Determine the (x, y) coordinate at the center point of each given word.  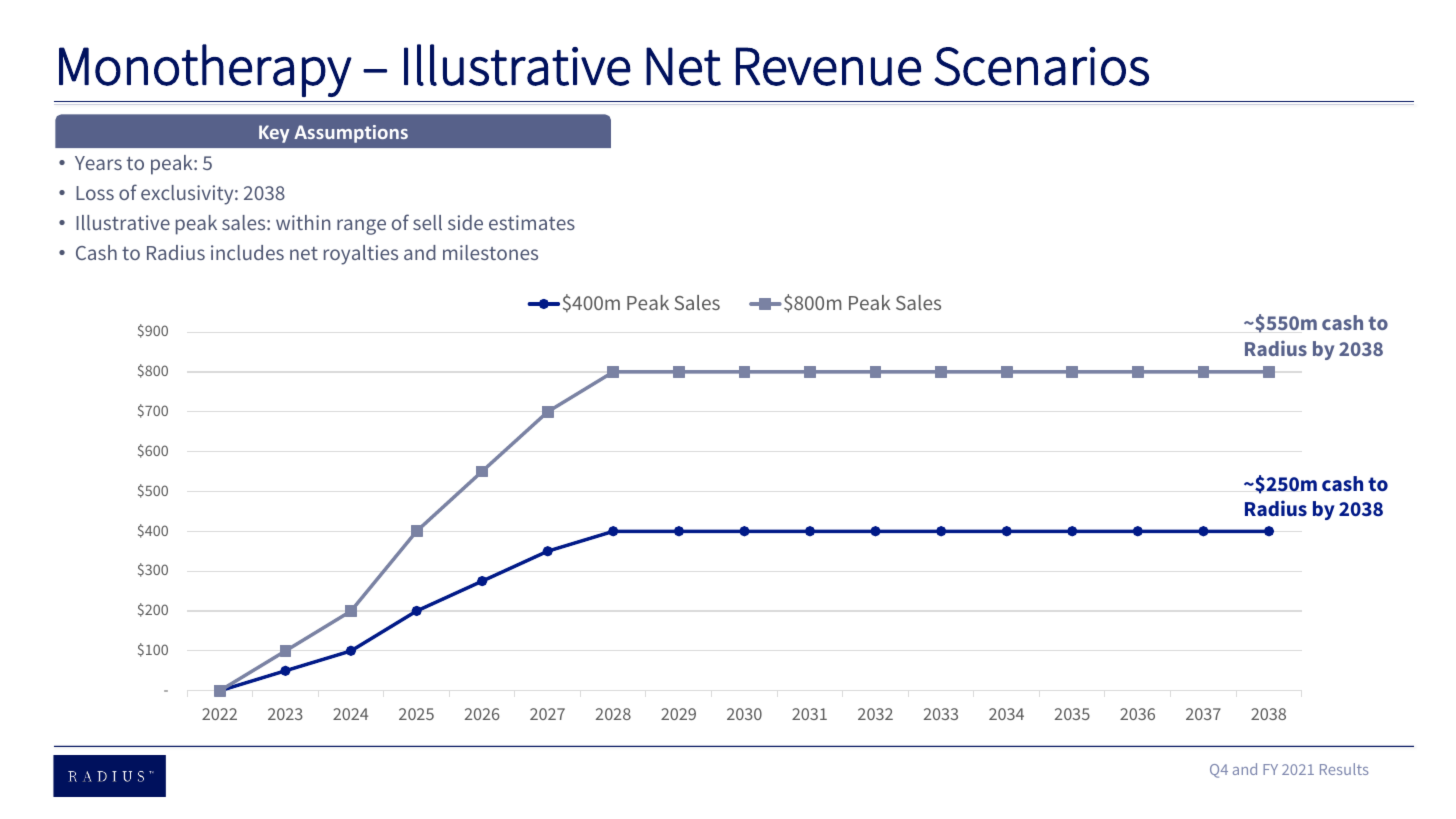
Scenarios (1041, 66)
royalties (361, 255)
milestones (490, 252)
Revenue (828, 66)
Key (274, 134)
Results (1344, 769)
